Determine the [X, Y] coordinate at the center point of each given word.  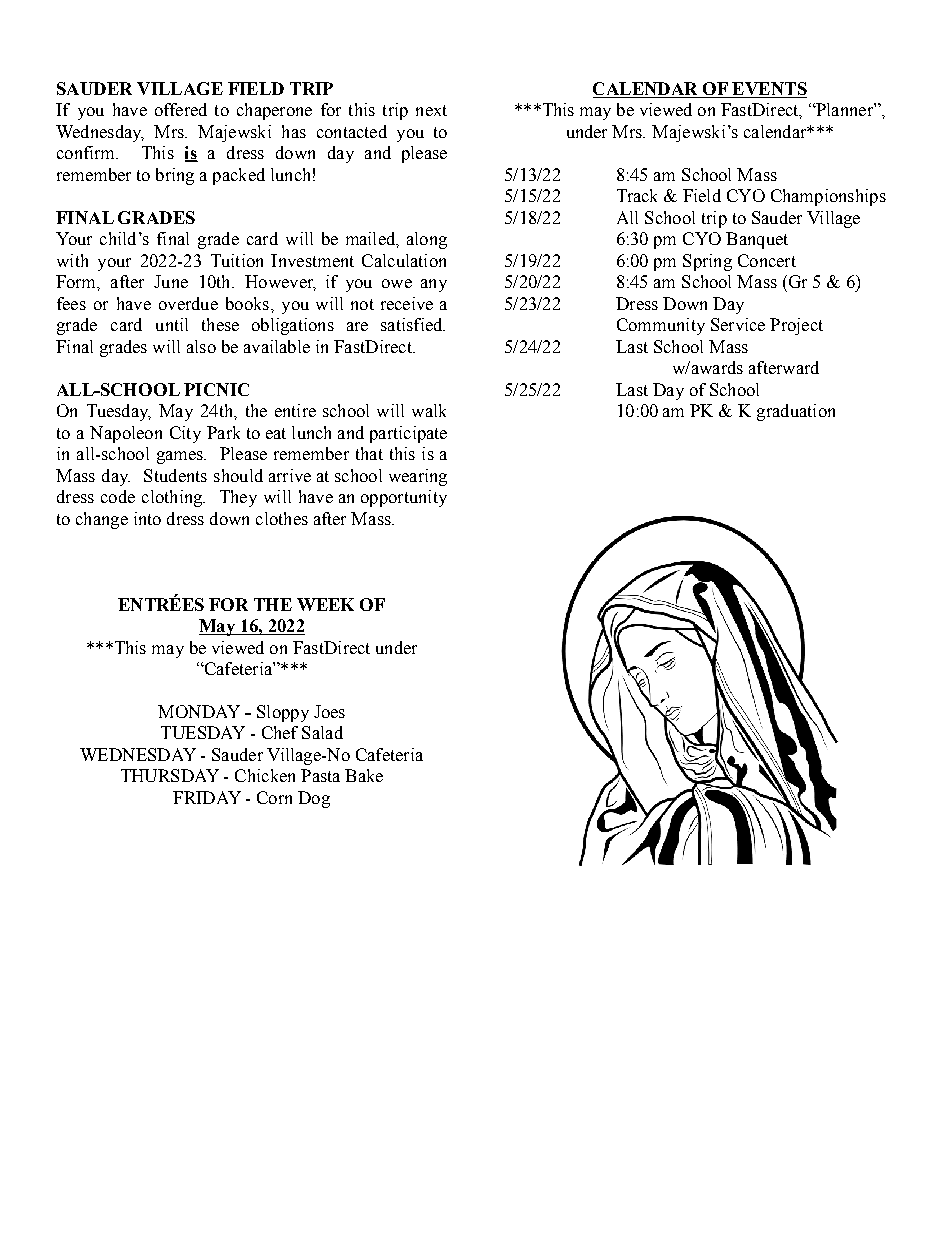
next [431, 110]
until [172, 324]
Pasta [320, 775]
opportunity [404, 498]
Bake [364, 775]
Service [738, 324]
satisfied [413, 324]
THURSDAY [170, 775]
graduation [796, 412]
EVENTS [768, 90]
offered [181, 109]
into [147, 518]
